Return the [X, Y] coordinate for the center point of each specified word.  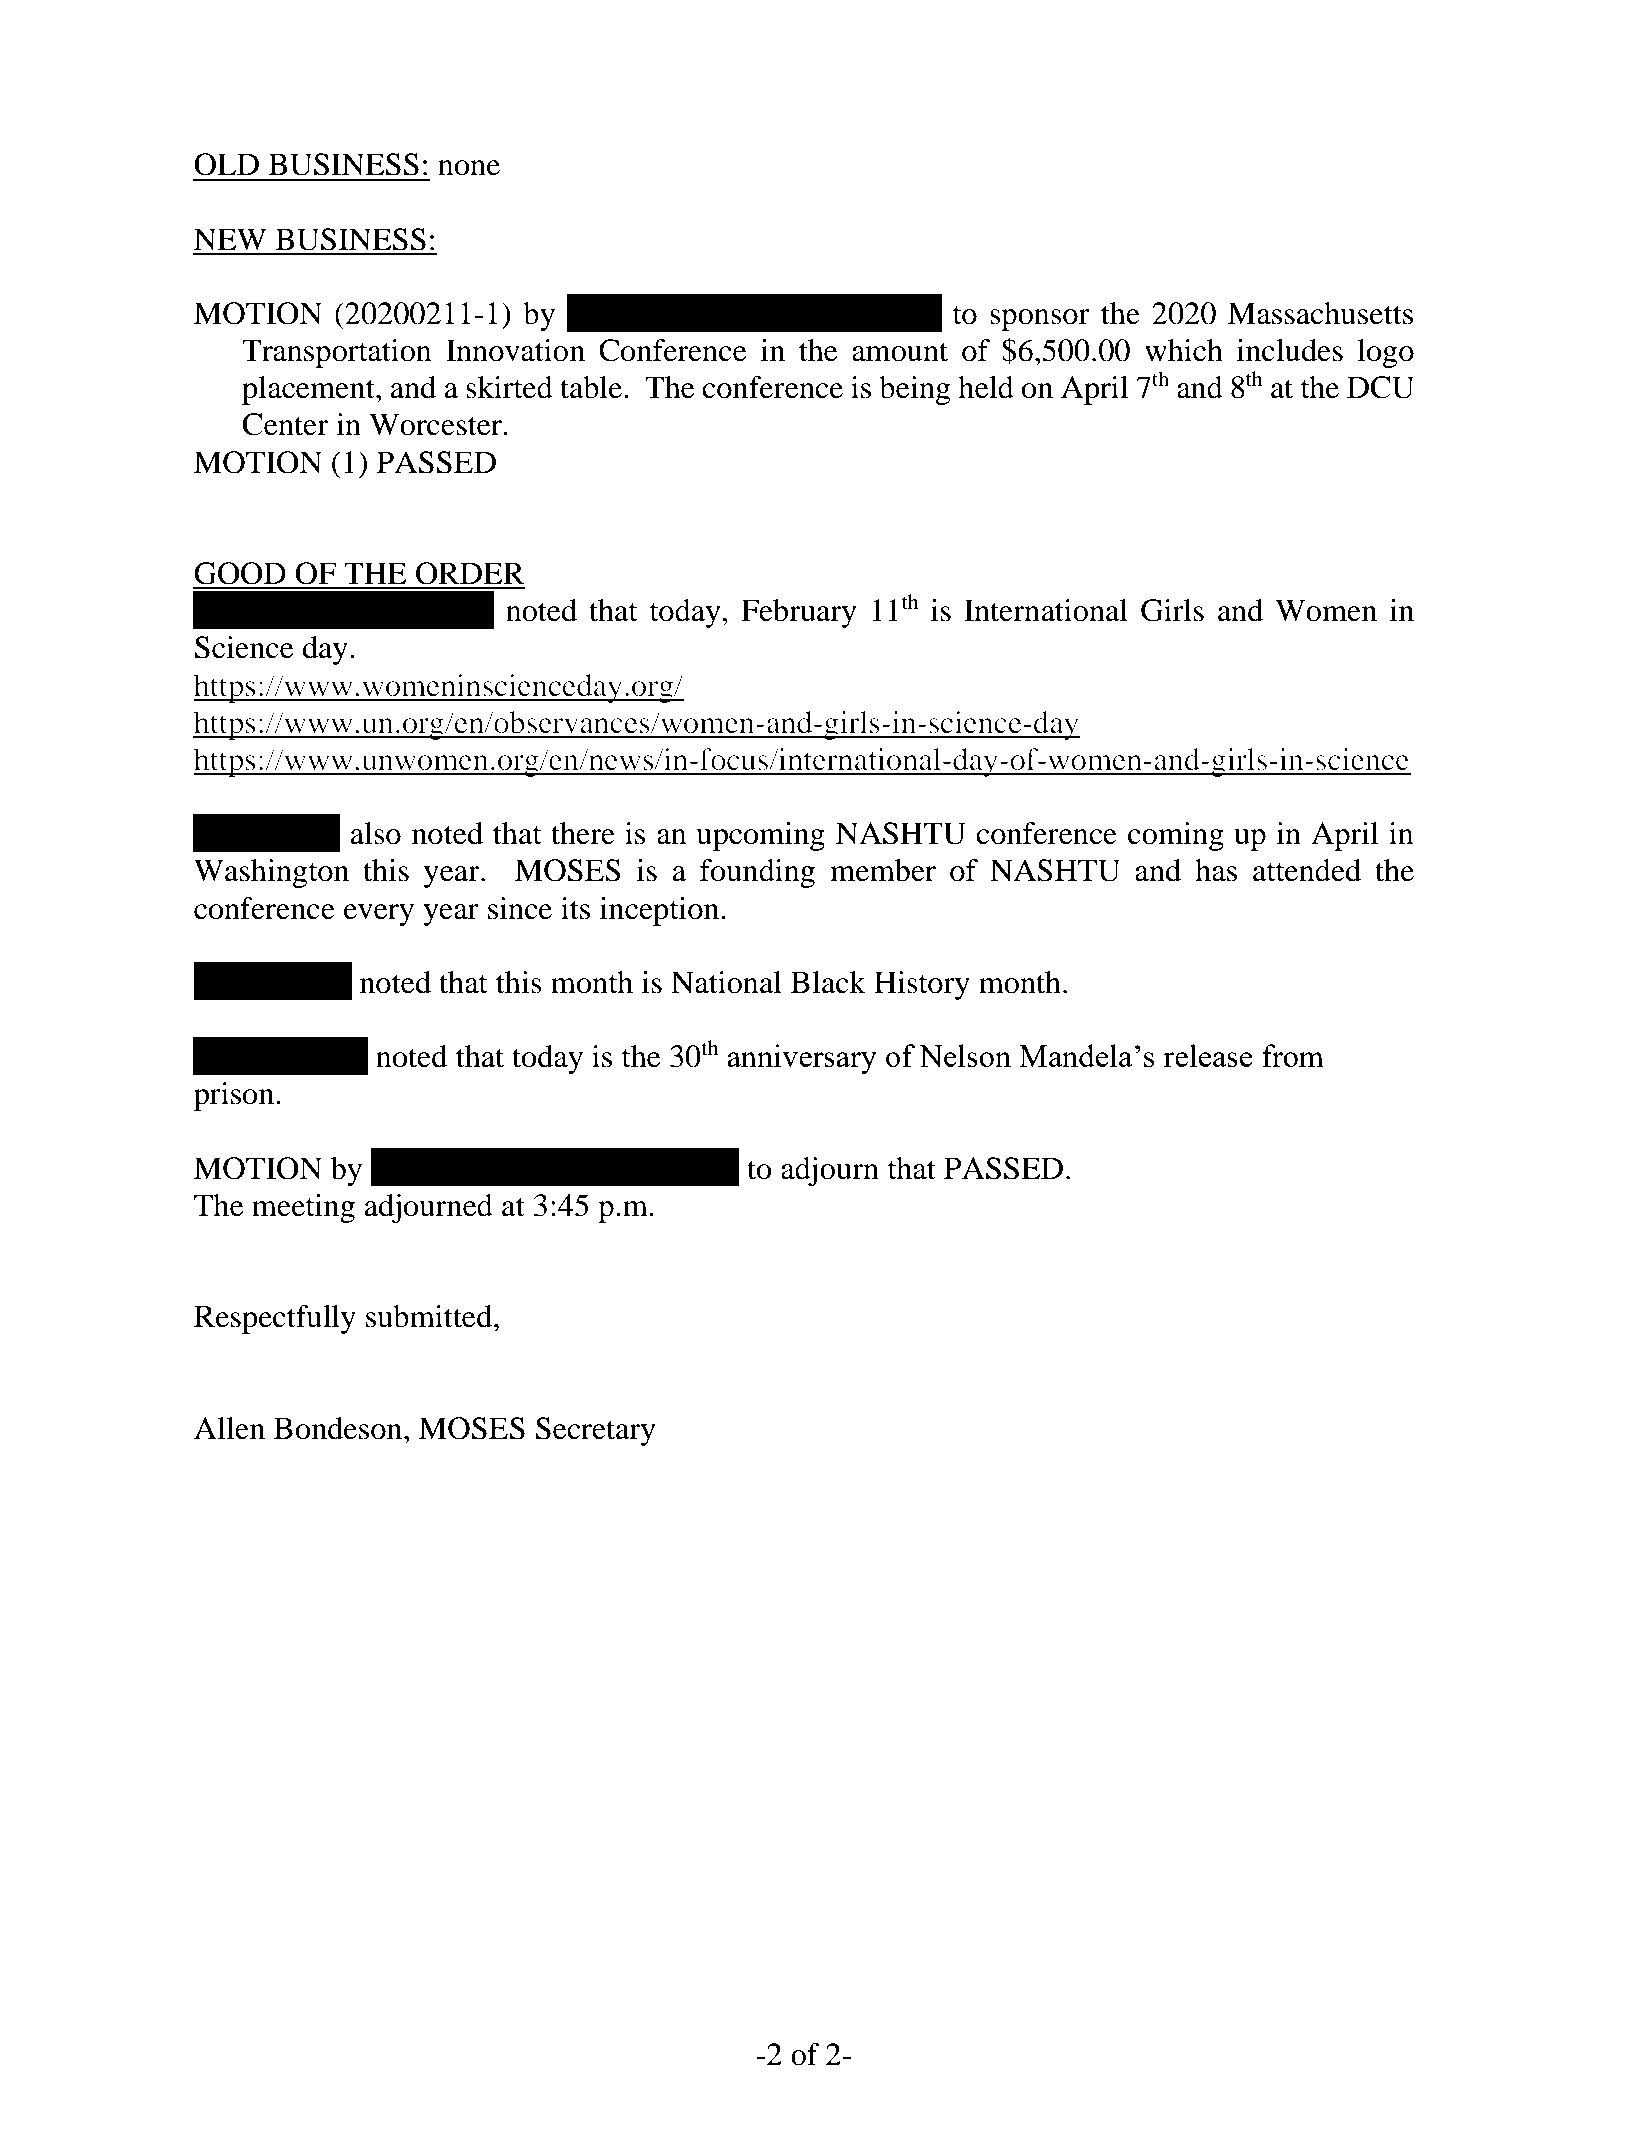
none [469, 168]
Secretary [596, 1431]
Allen [229, 1428]
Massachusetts [1320, 313]
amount [900, 352]
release [1207, 1055]
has [1216, 870]
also [375, 833]
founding [757, 873]
